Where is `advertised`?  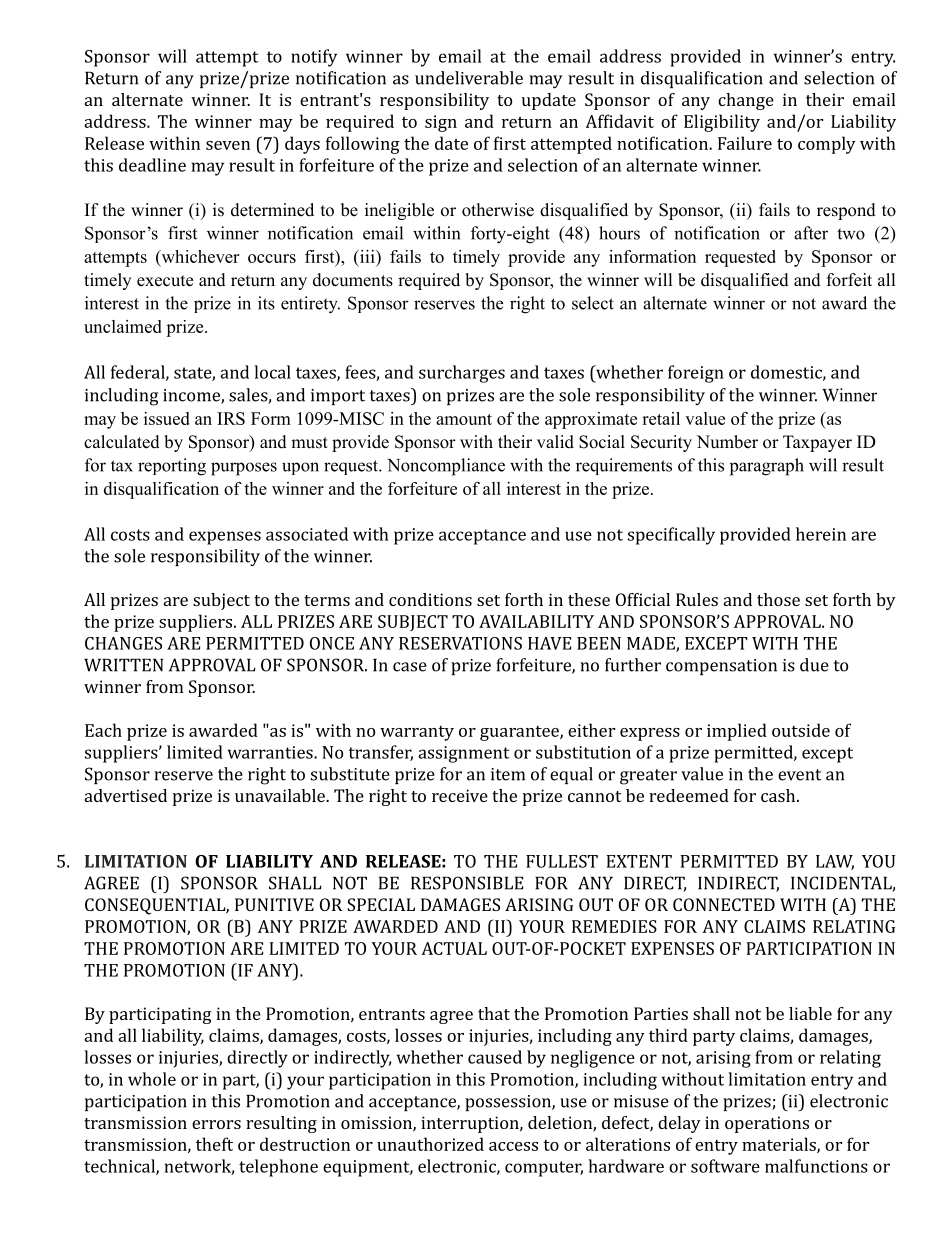 advertised is located at coordinates (126, 795).
